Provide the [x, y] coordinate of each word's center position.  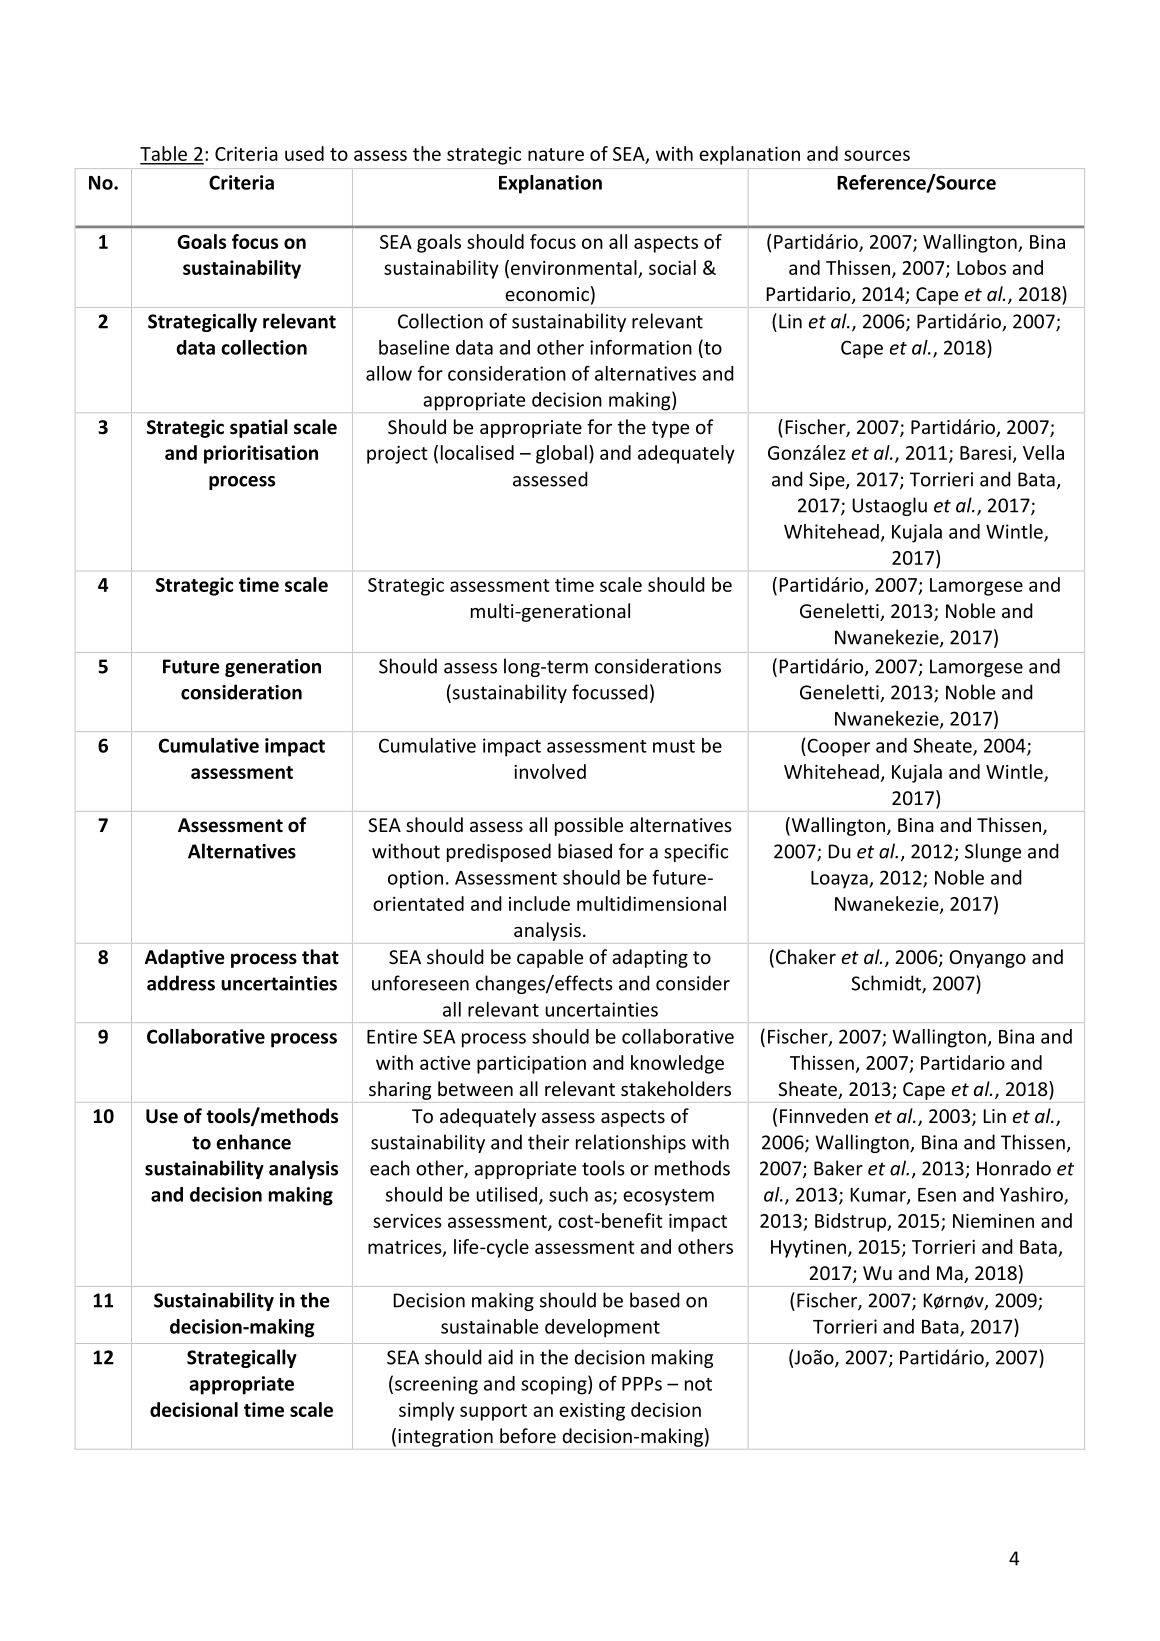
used [304, 153]
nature [556, 154]
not [698, 1384]
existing [592, 1412]
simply [427, 1411]
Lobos [981, 267]
